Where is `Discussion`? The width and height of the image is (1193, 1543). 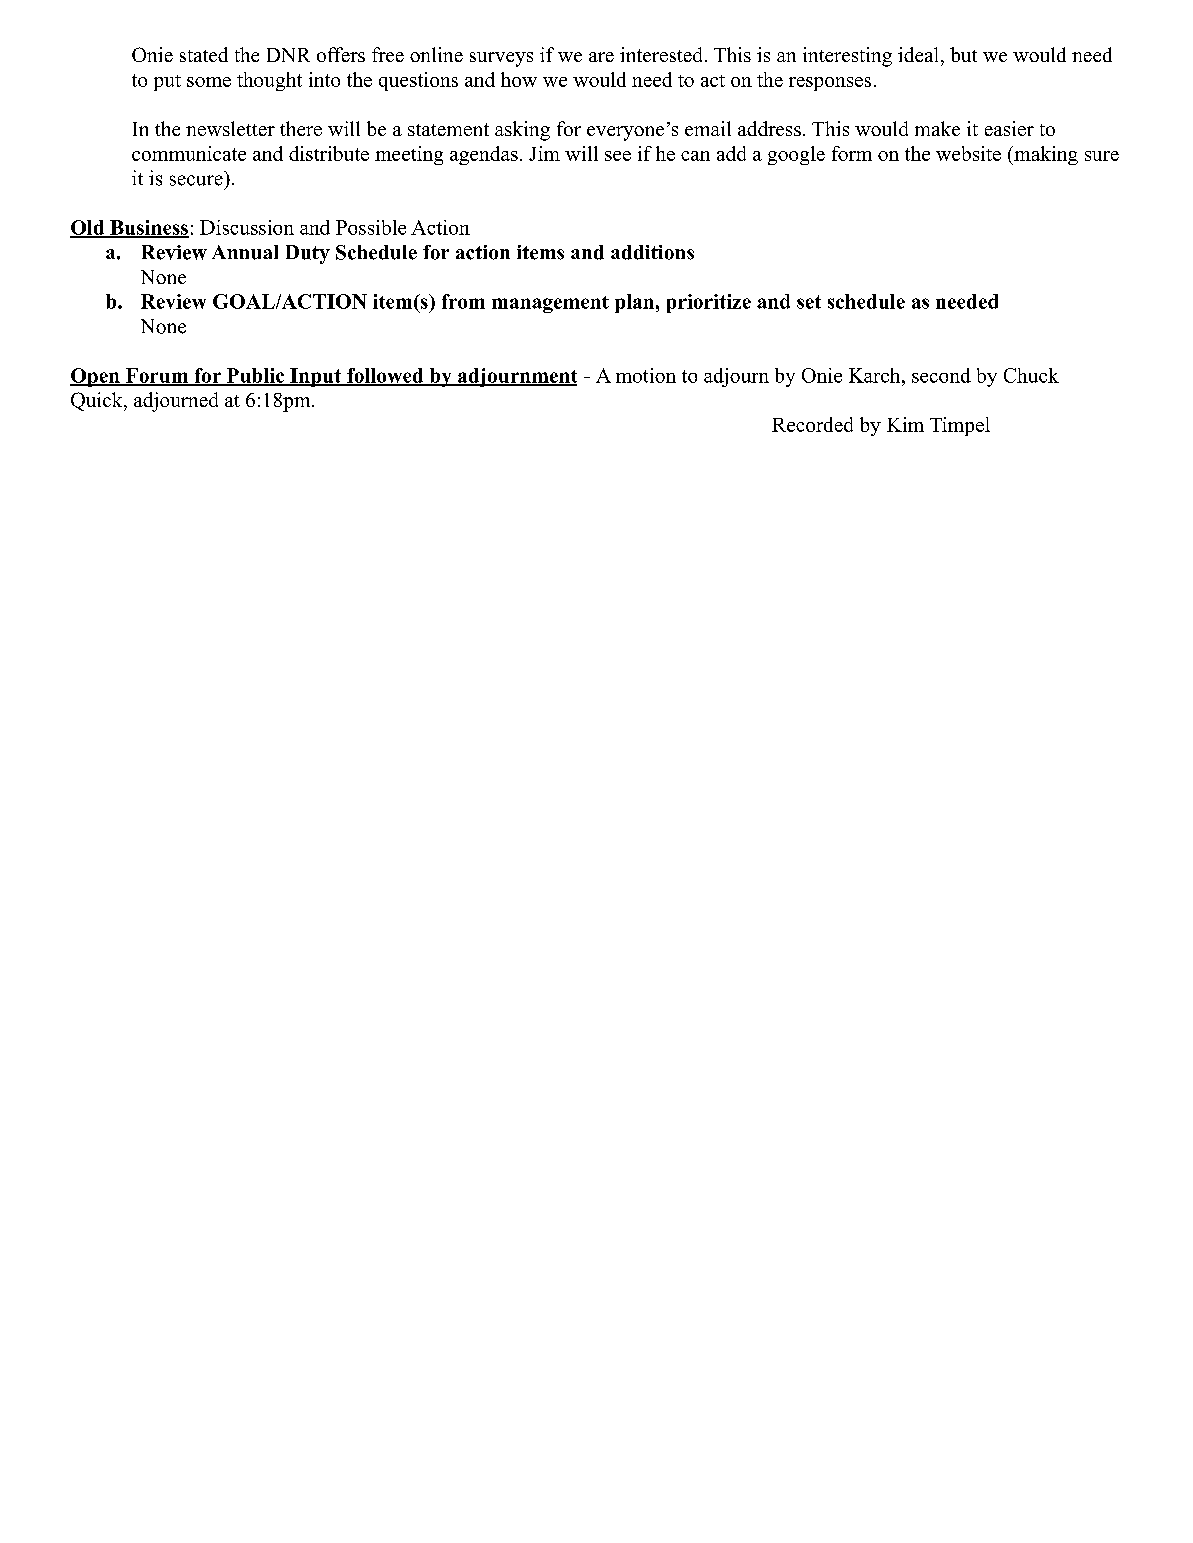 Discussion is located at coordinates (247, 227).
